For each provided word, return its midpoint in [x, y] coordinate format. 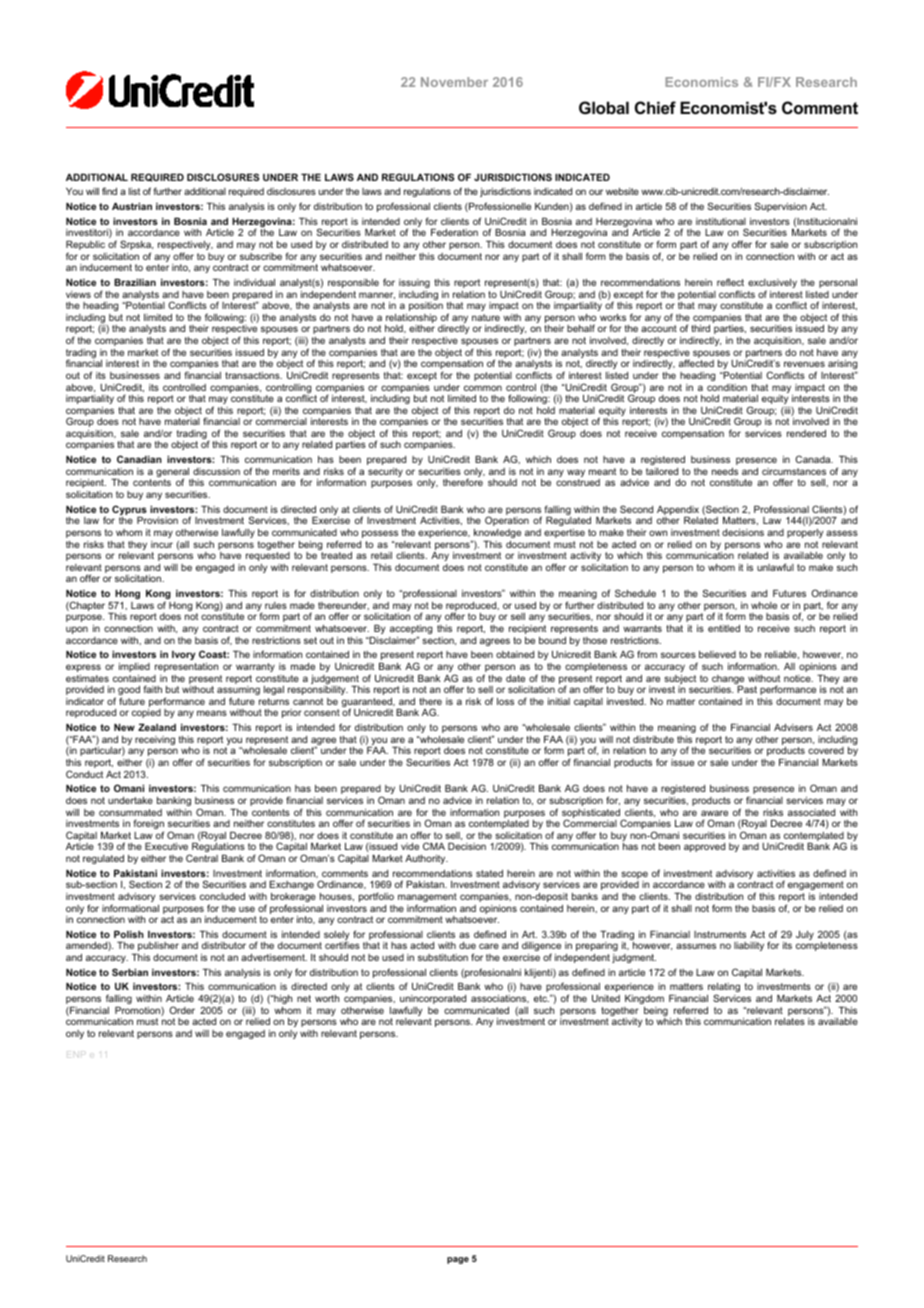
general [173, 474]
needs [725, 471]
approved [704, 847]
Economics [701, 82]
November [454, 82]
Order [182, 1010]
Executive [166, 846]
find [109, 191]
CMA [434, 846]
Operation [507, 521]
